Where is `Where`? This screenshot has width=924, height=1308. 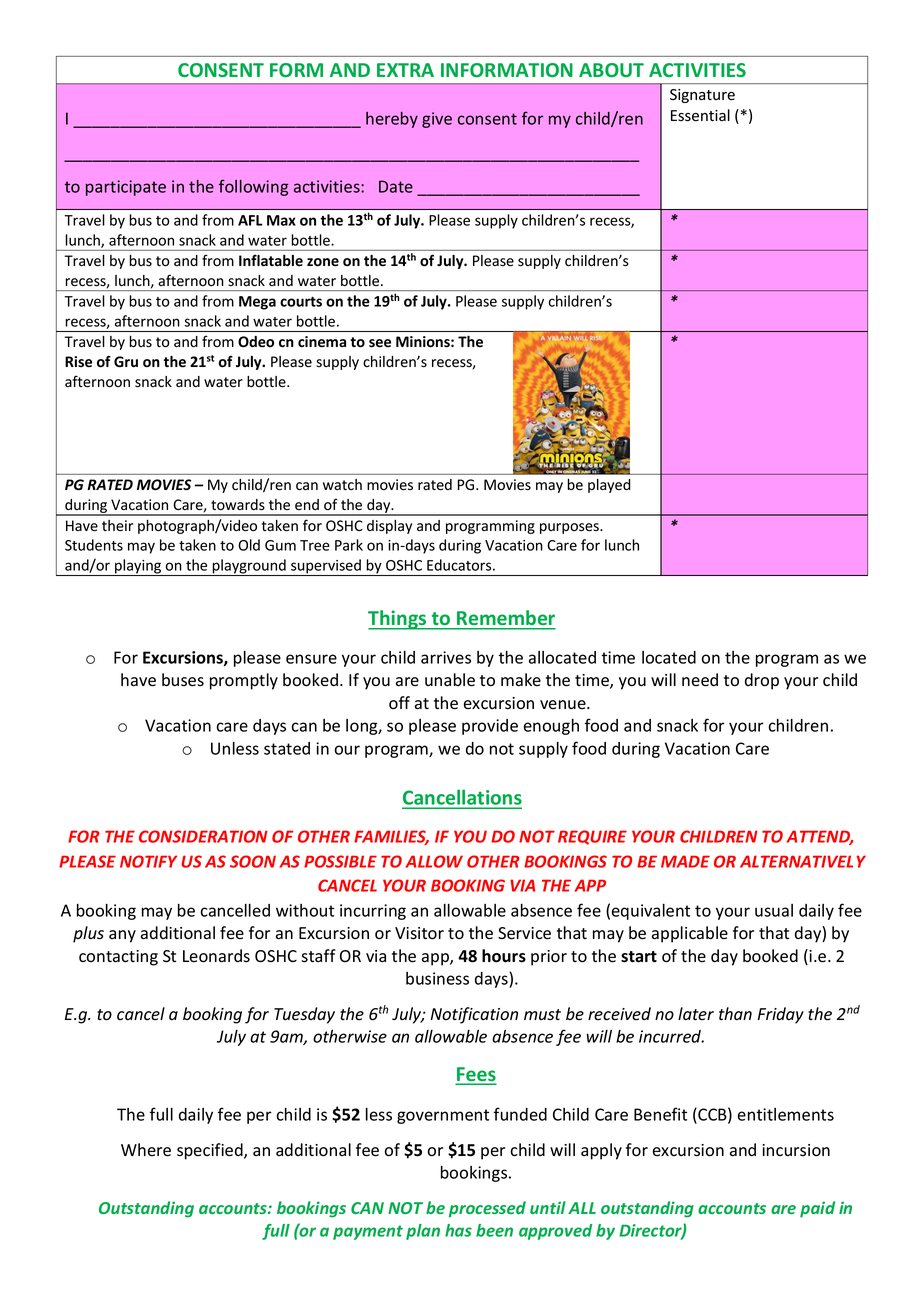
Where is located at coordinates (146, 1150).
